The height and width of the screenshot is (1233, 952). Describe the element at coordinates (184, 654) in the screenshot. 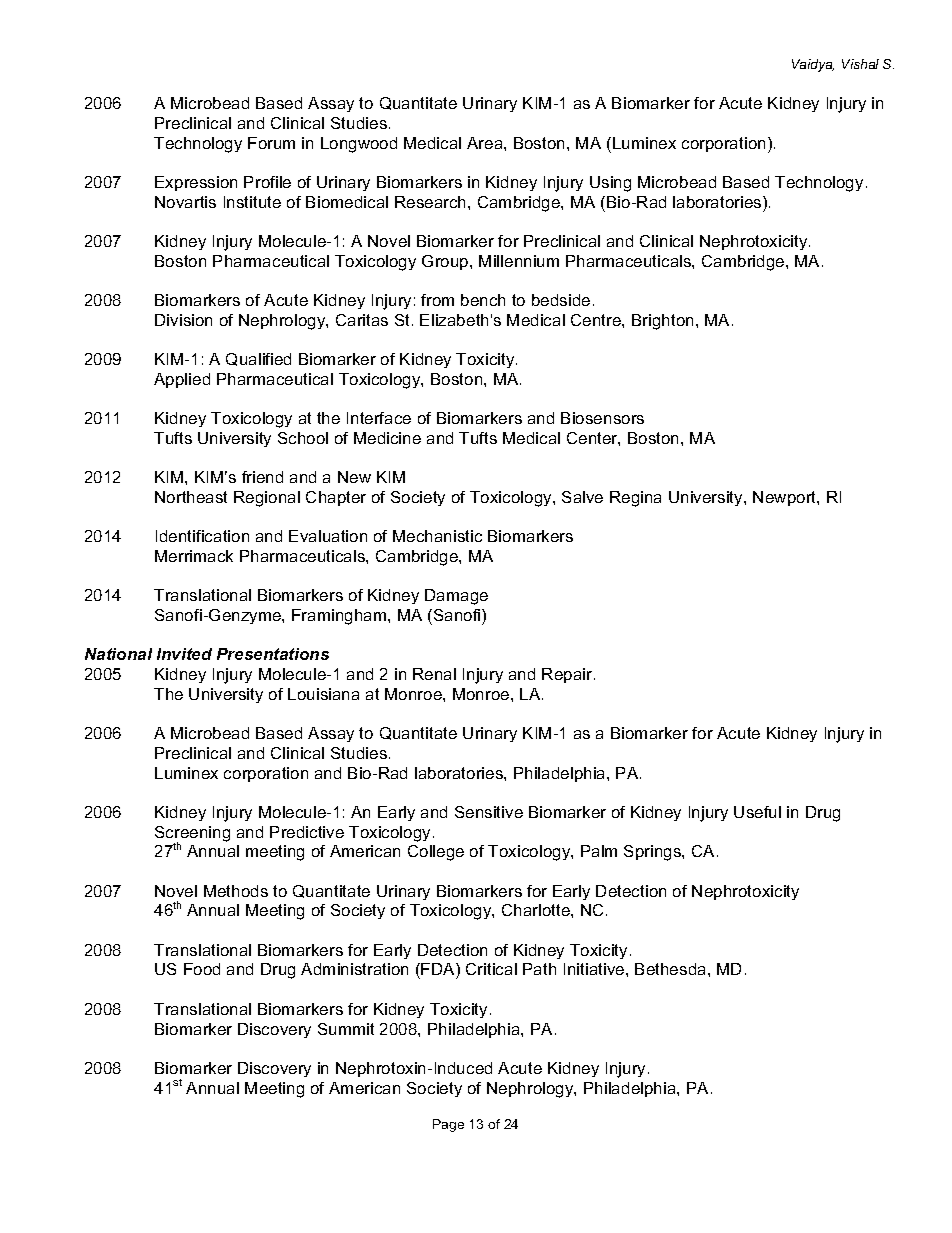

I see `Invited` at that location.
